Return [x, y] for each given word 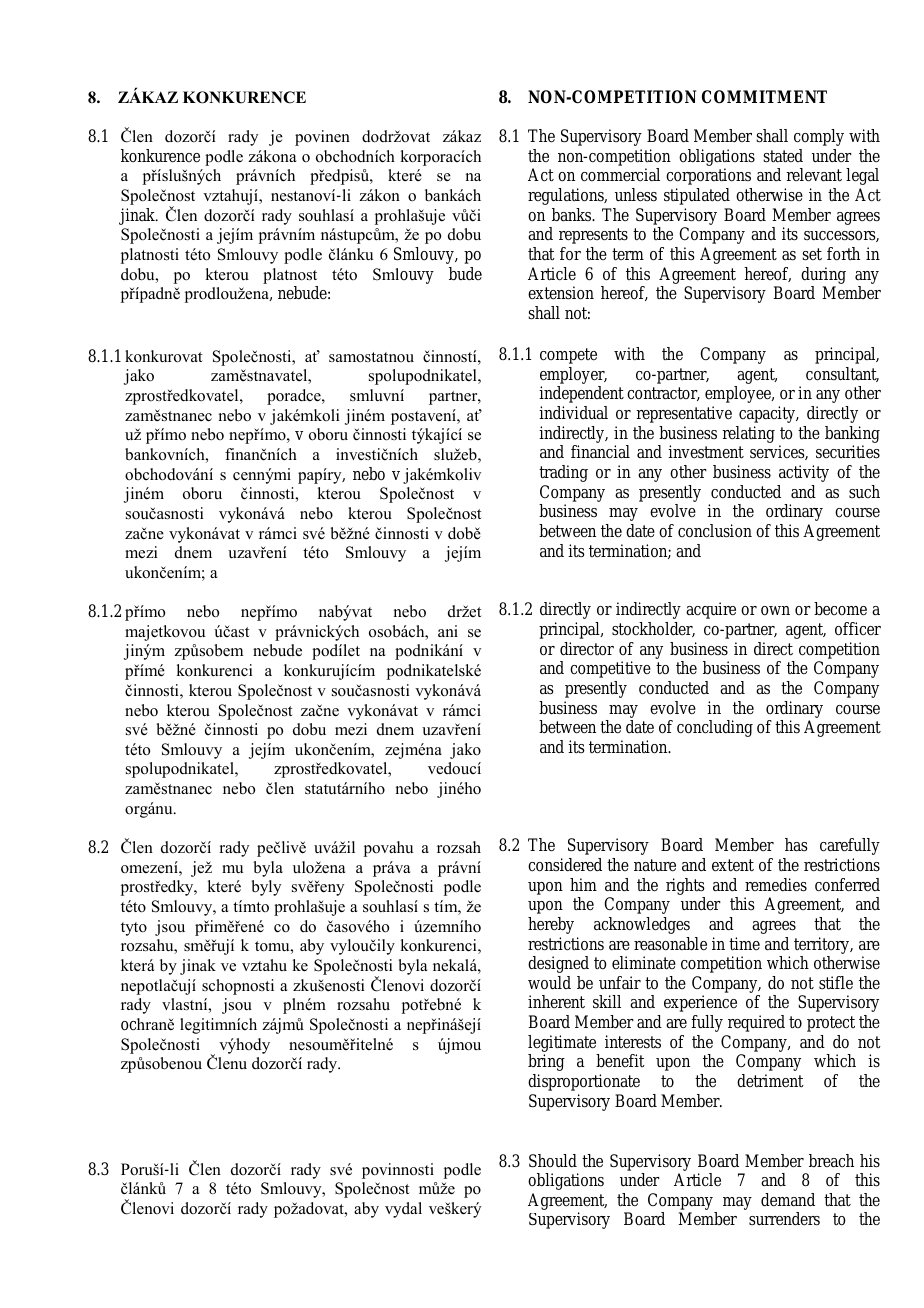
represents [593, 236]
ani [448, 631]
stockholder [653, 629]
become [840, 609]
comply [819, 137]
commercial [620, 175]
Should [553, 1161]
